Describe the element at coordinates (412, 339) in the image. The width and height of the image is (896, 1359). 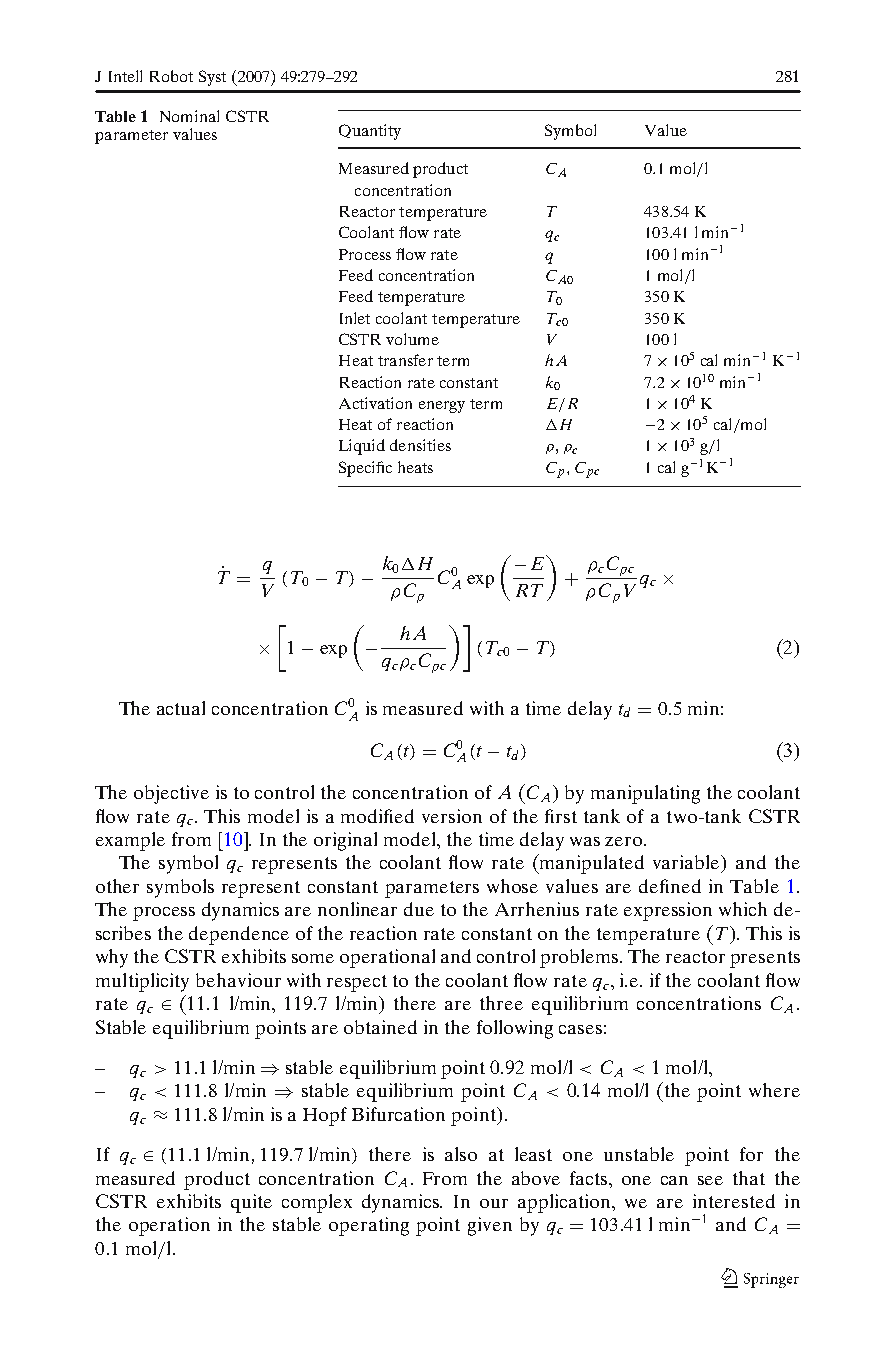
I see `volume` at that location.
